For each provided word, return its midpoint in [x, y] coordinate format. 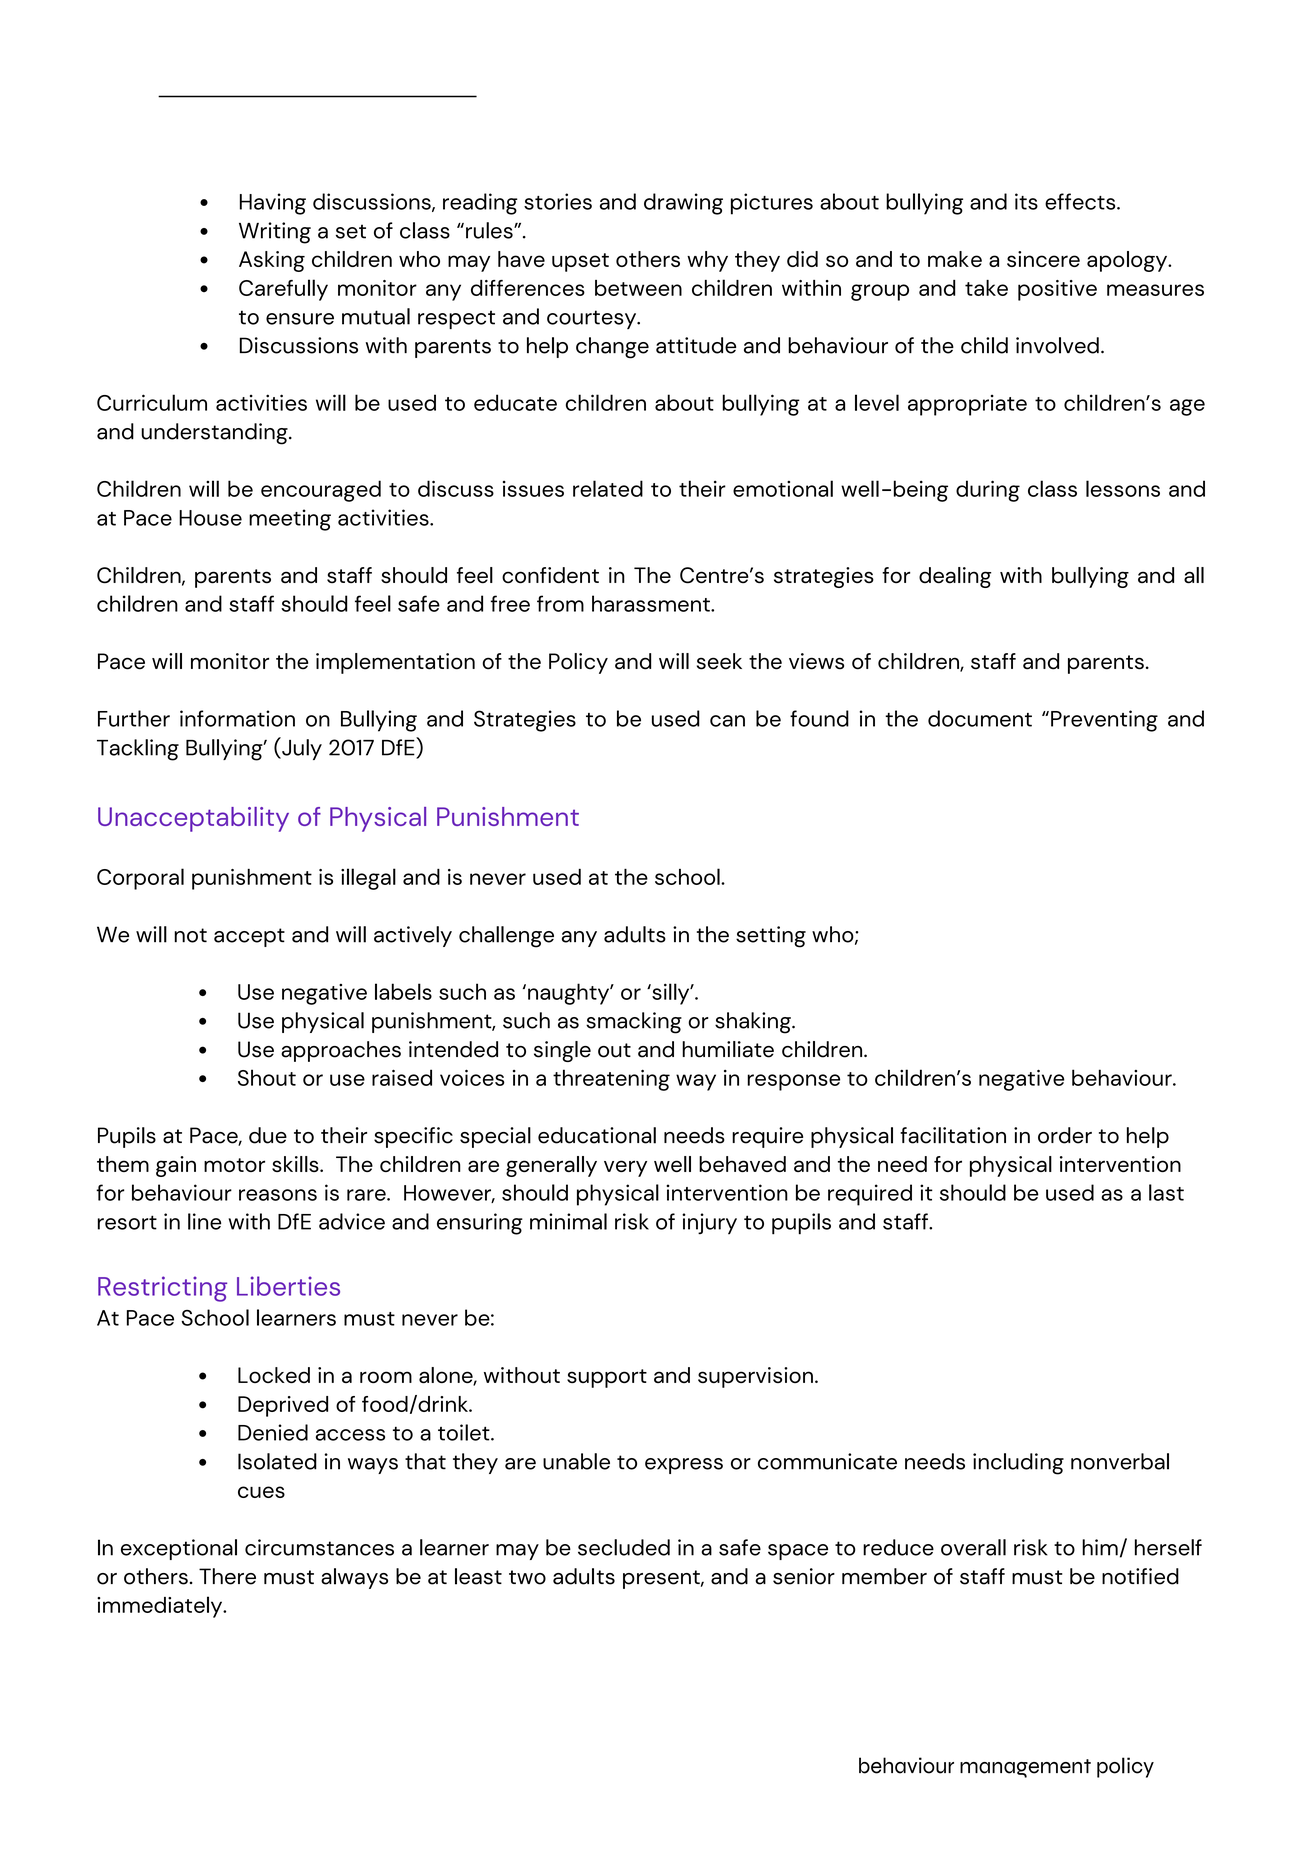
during [988, 491]
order [1065, 1135]
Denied [273, 1432]
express [684, 1466]
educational [597, 1135]
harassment [652, 603]
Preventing [1104, 721]
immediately [161, 1607]
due [268, 1135]
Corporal [140, 879]
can [727, 721]
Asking [272, 261]
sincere [1043, 259]
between [638, 288]
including [1018, 1464]
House [210, 518]
